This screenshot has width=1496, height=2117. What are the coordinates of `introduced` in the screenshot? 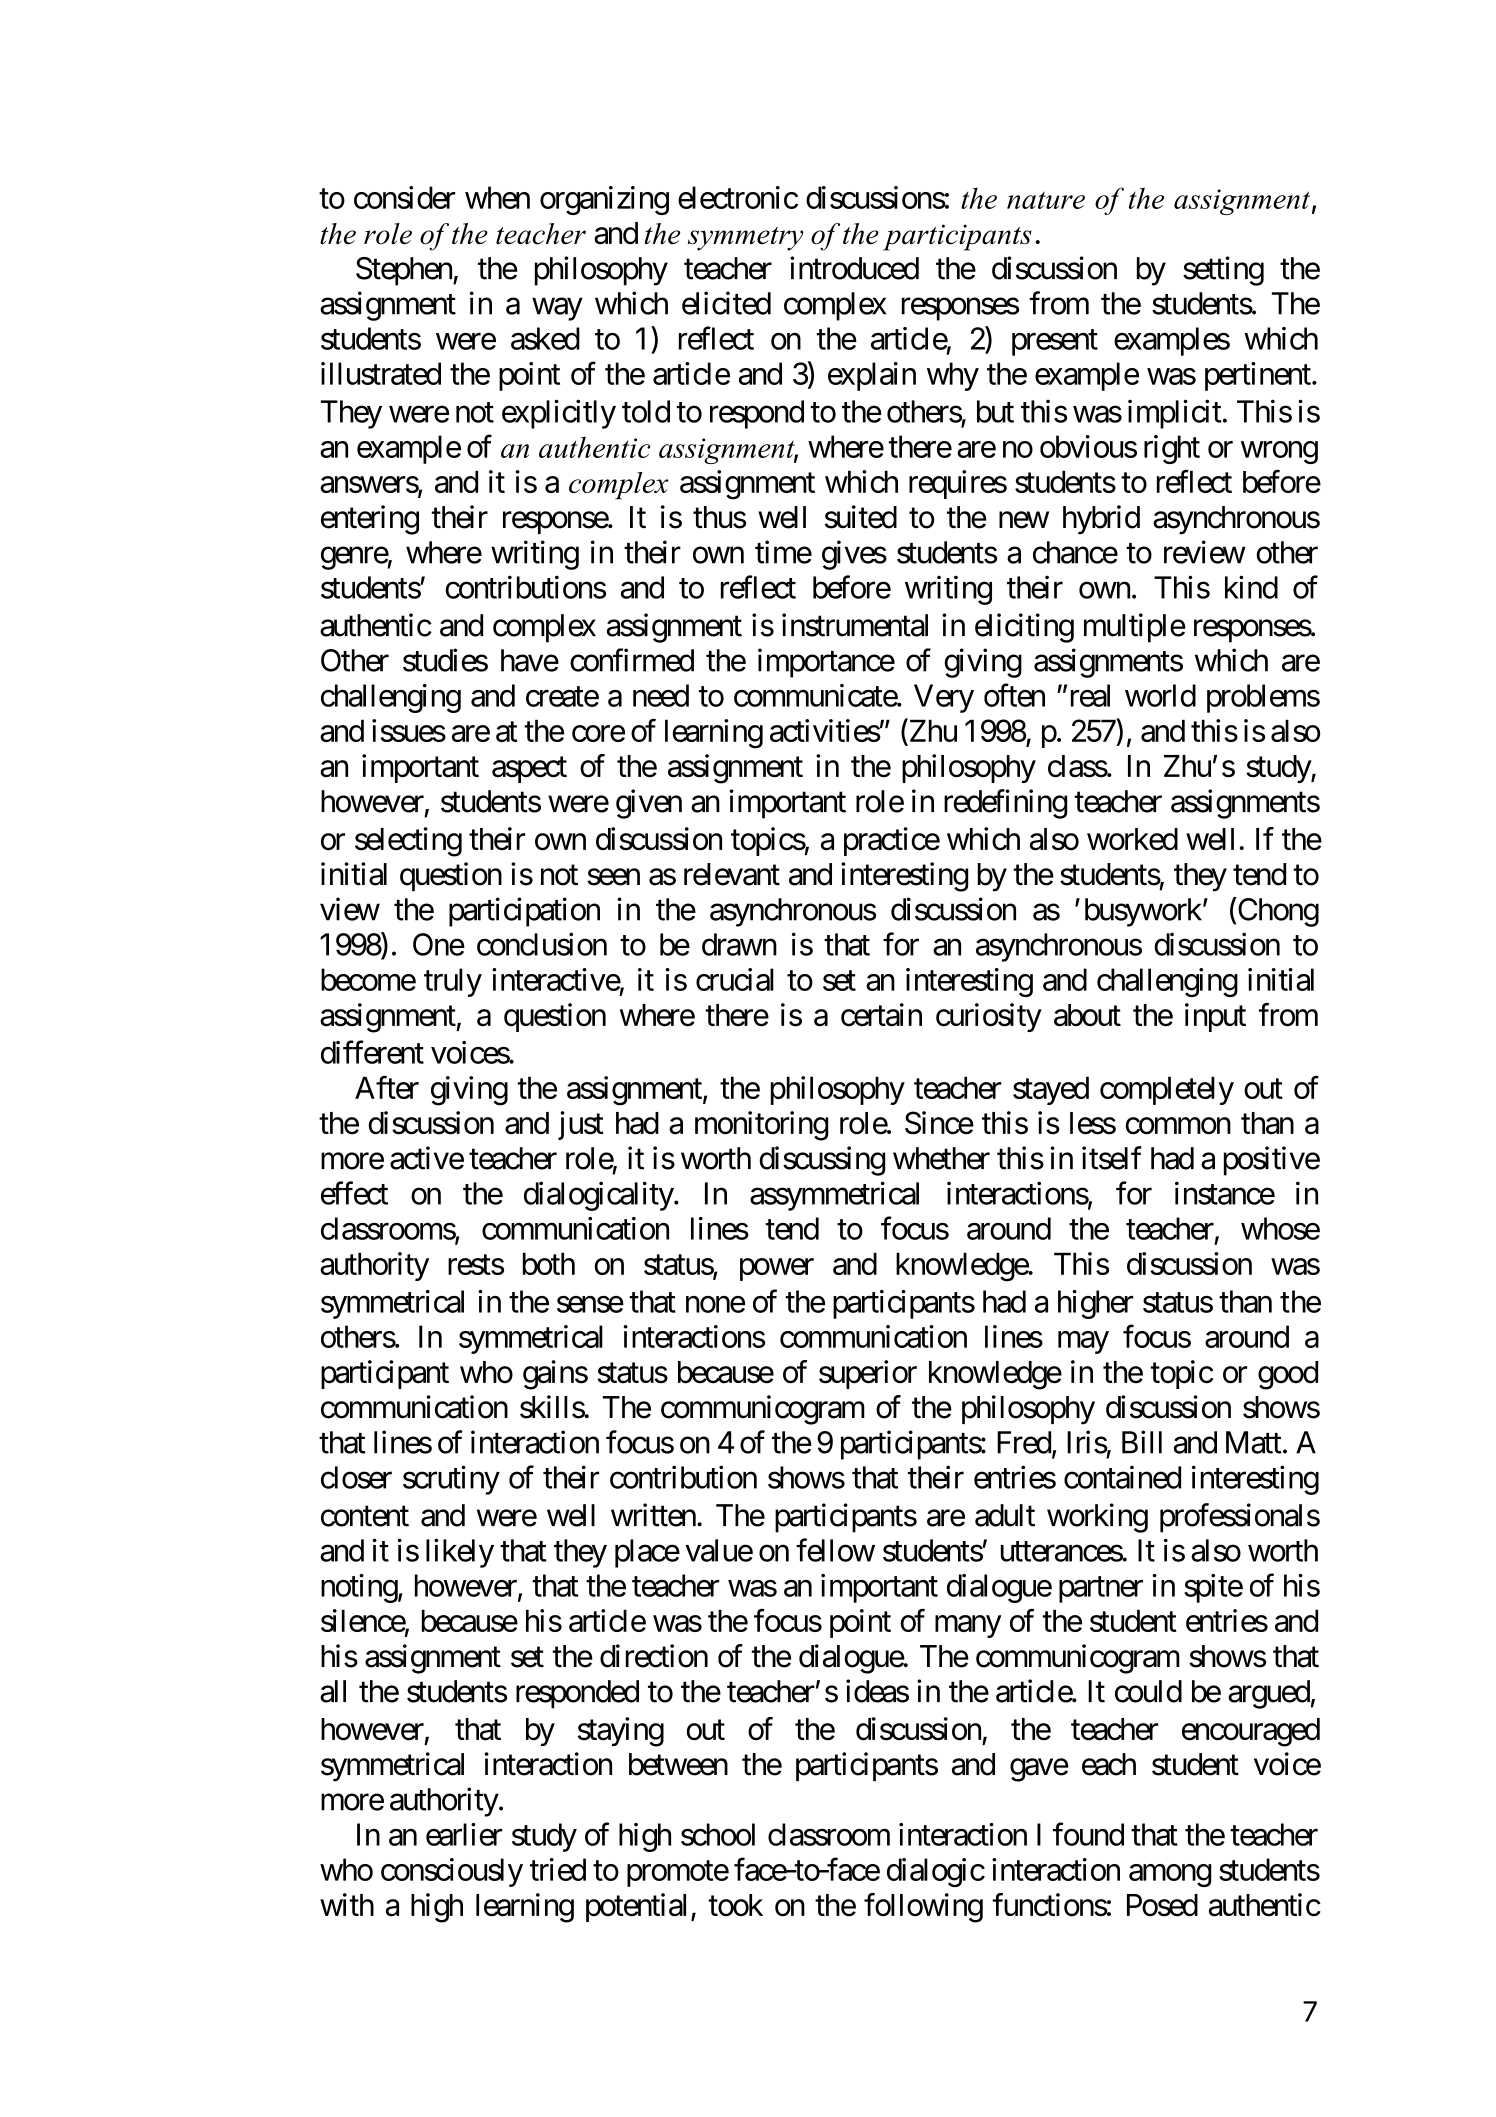 It's located at (854, 268).
